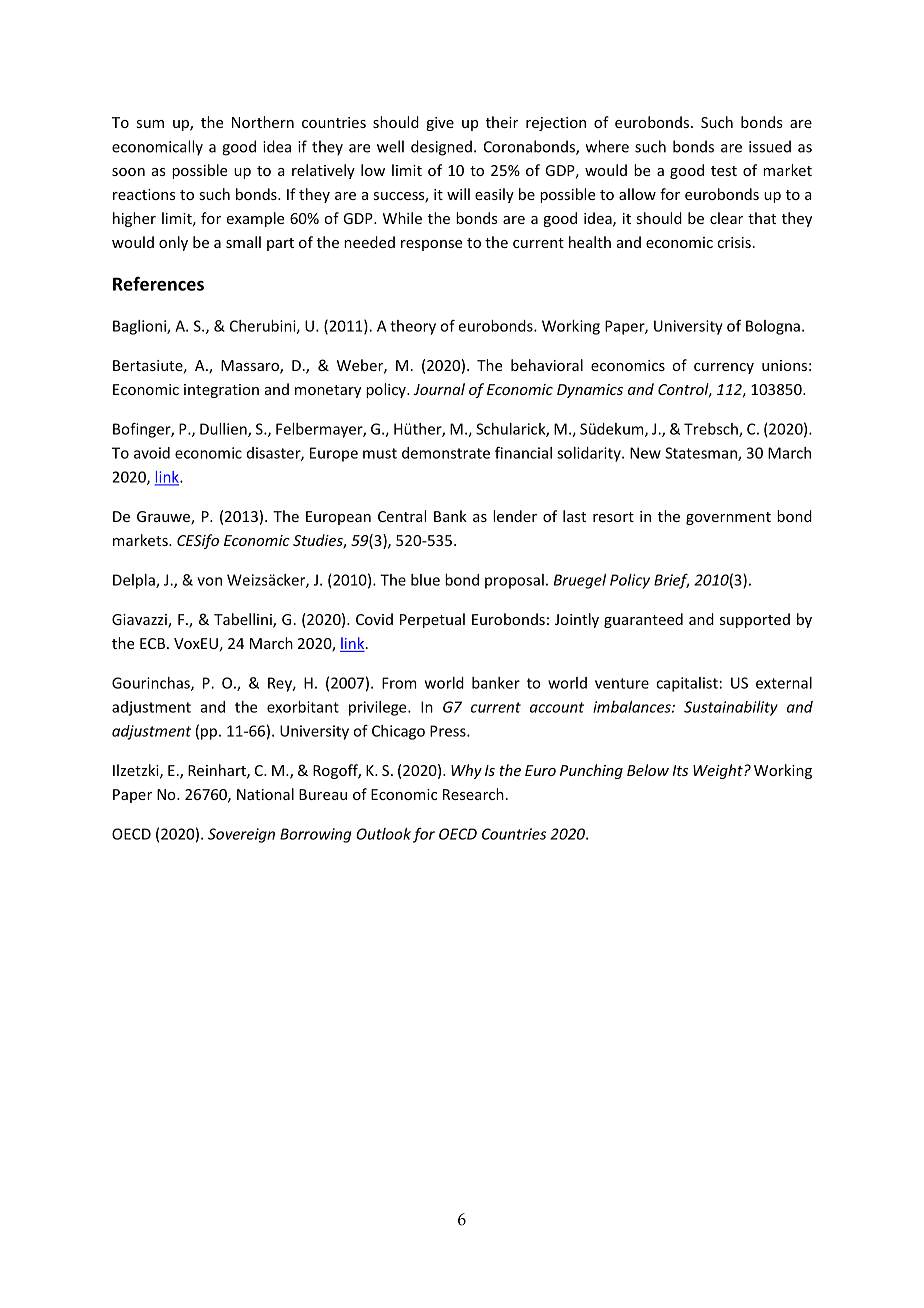  What do you see at coordinates (150, 124) in the screenshot?
I see `sum` at bounding box center [150, 124].
